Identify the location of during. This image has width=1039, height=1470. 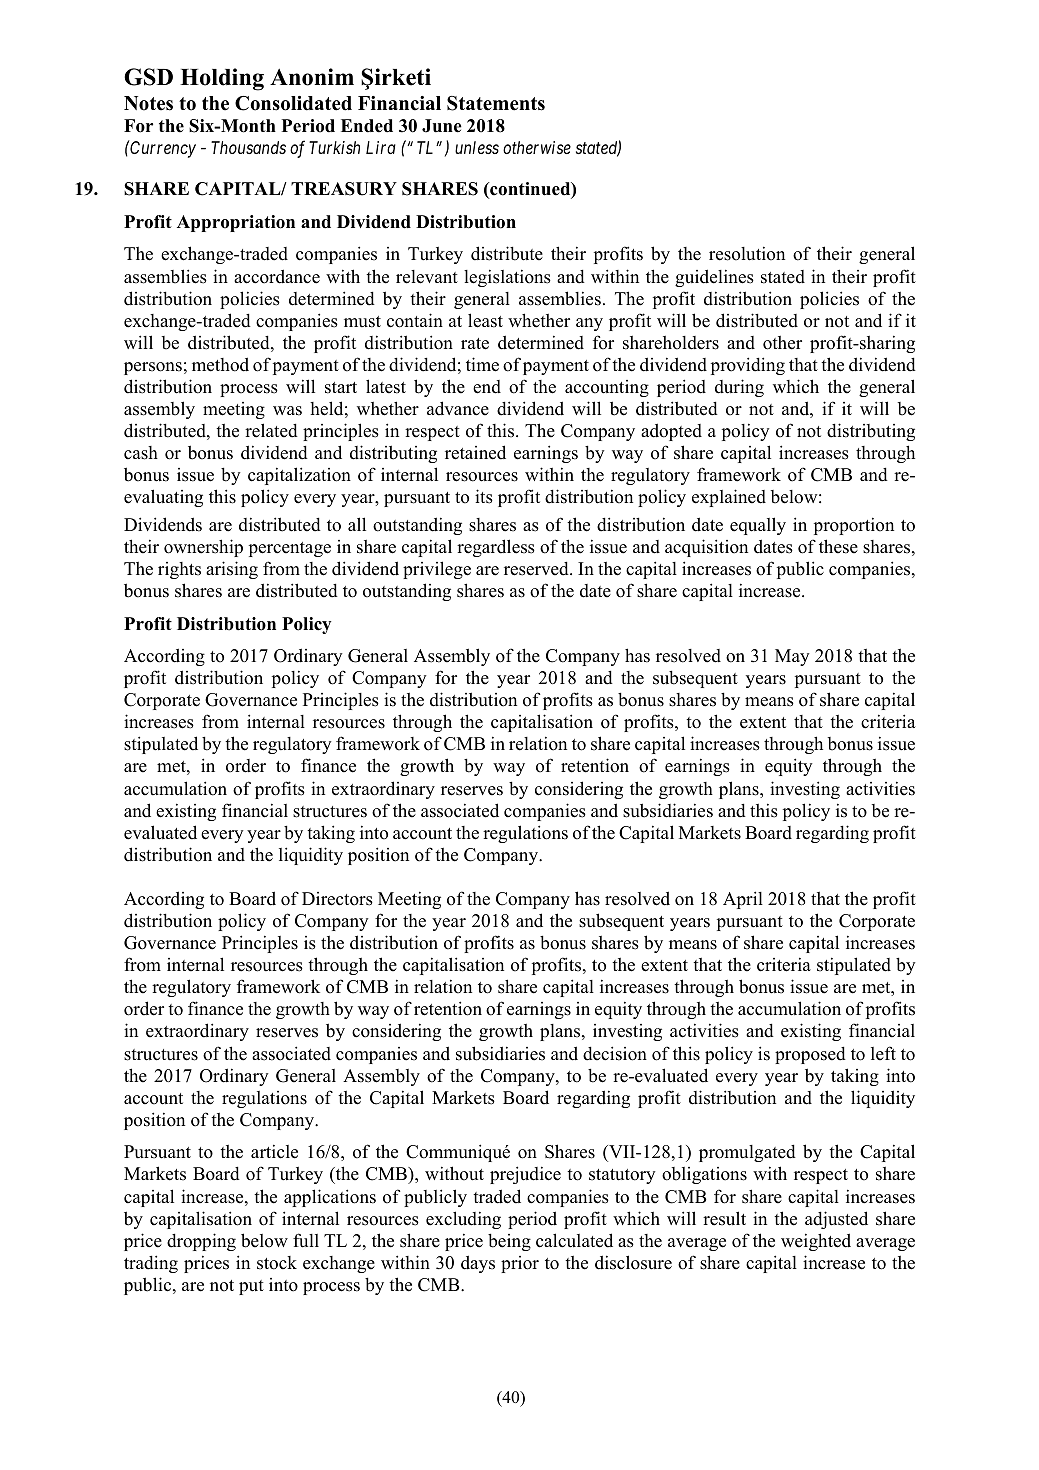
(739, 388).
